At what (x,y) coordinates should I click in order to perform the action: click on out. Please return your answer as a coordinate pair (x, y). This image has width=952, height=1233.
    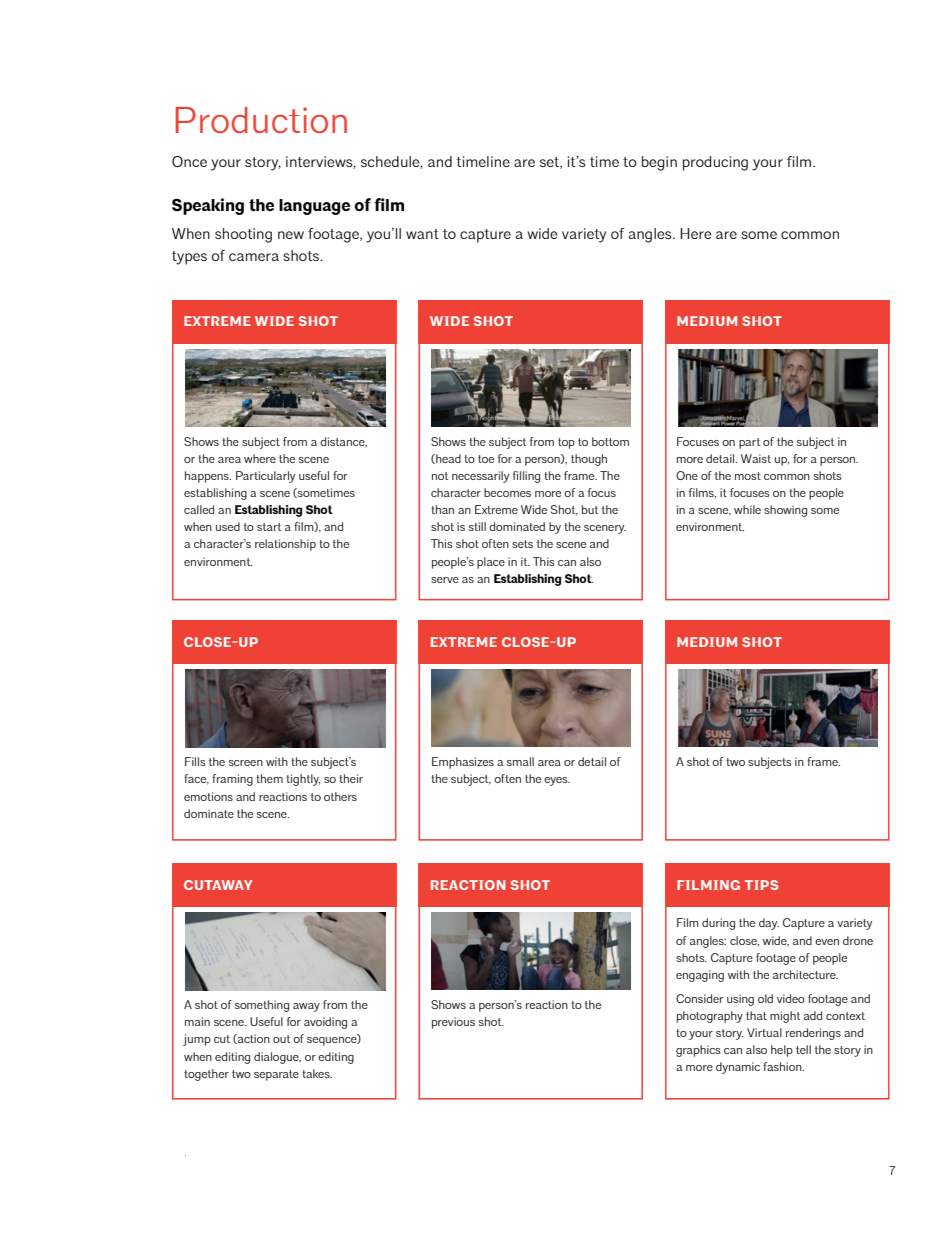
    Looking at the image, I should click on (281, 1039).
